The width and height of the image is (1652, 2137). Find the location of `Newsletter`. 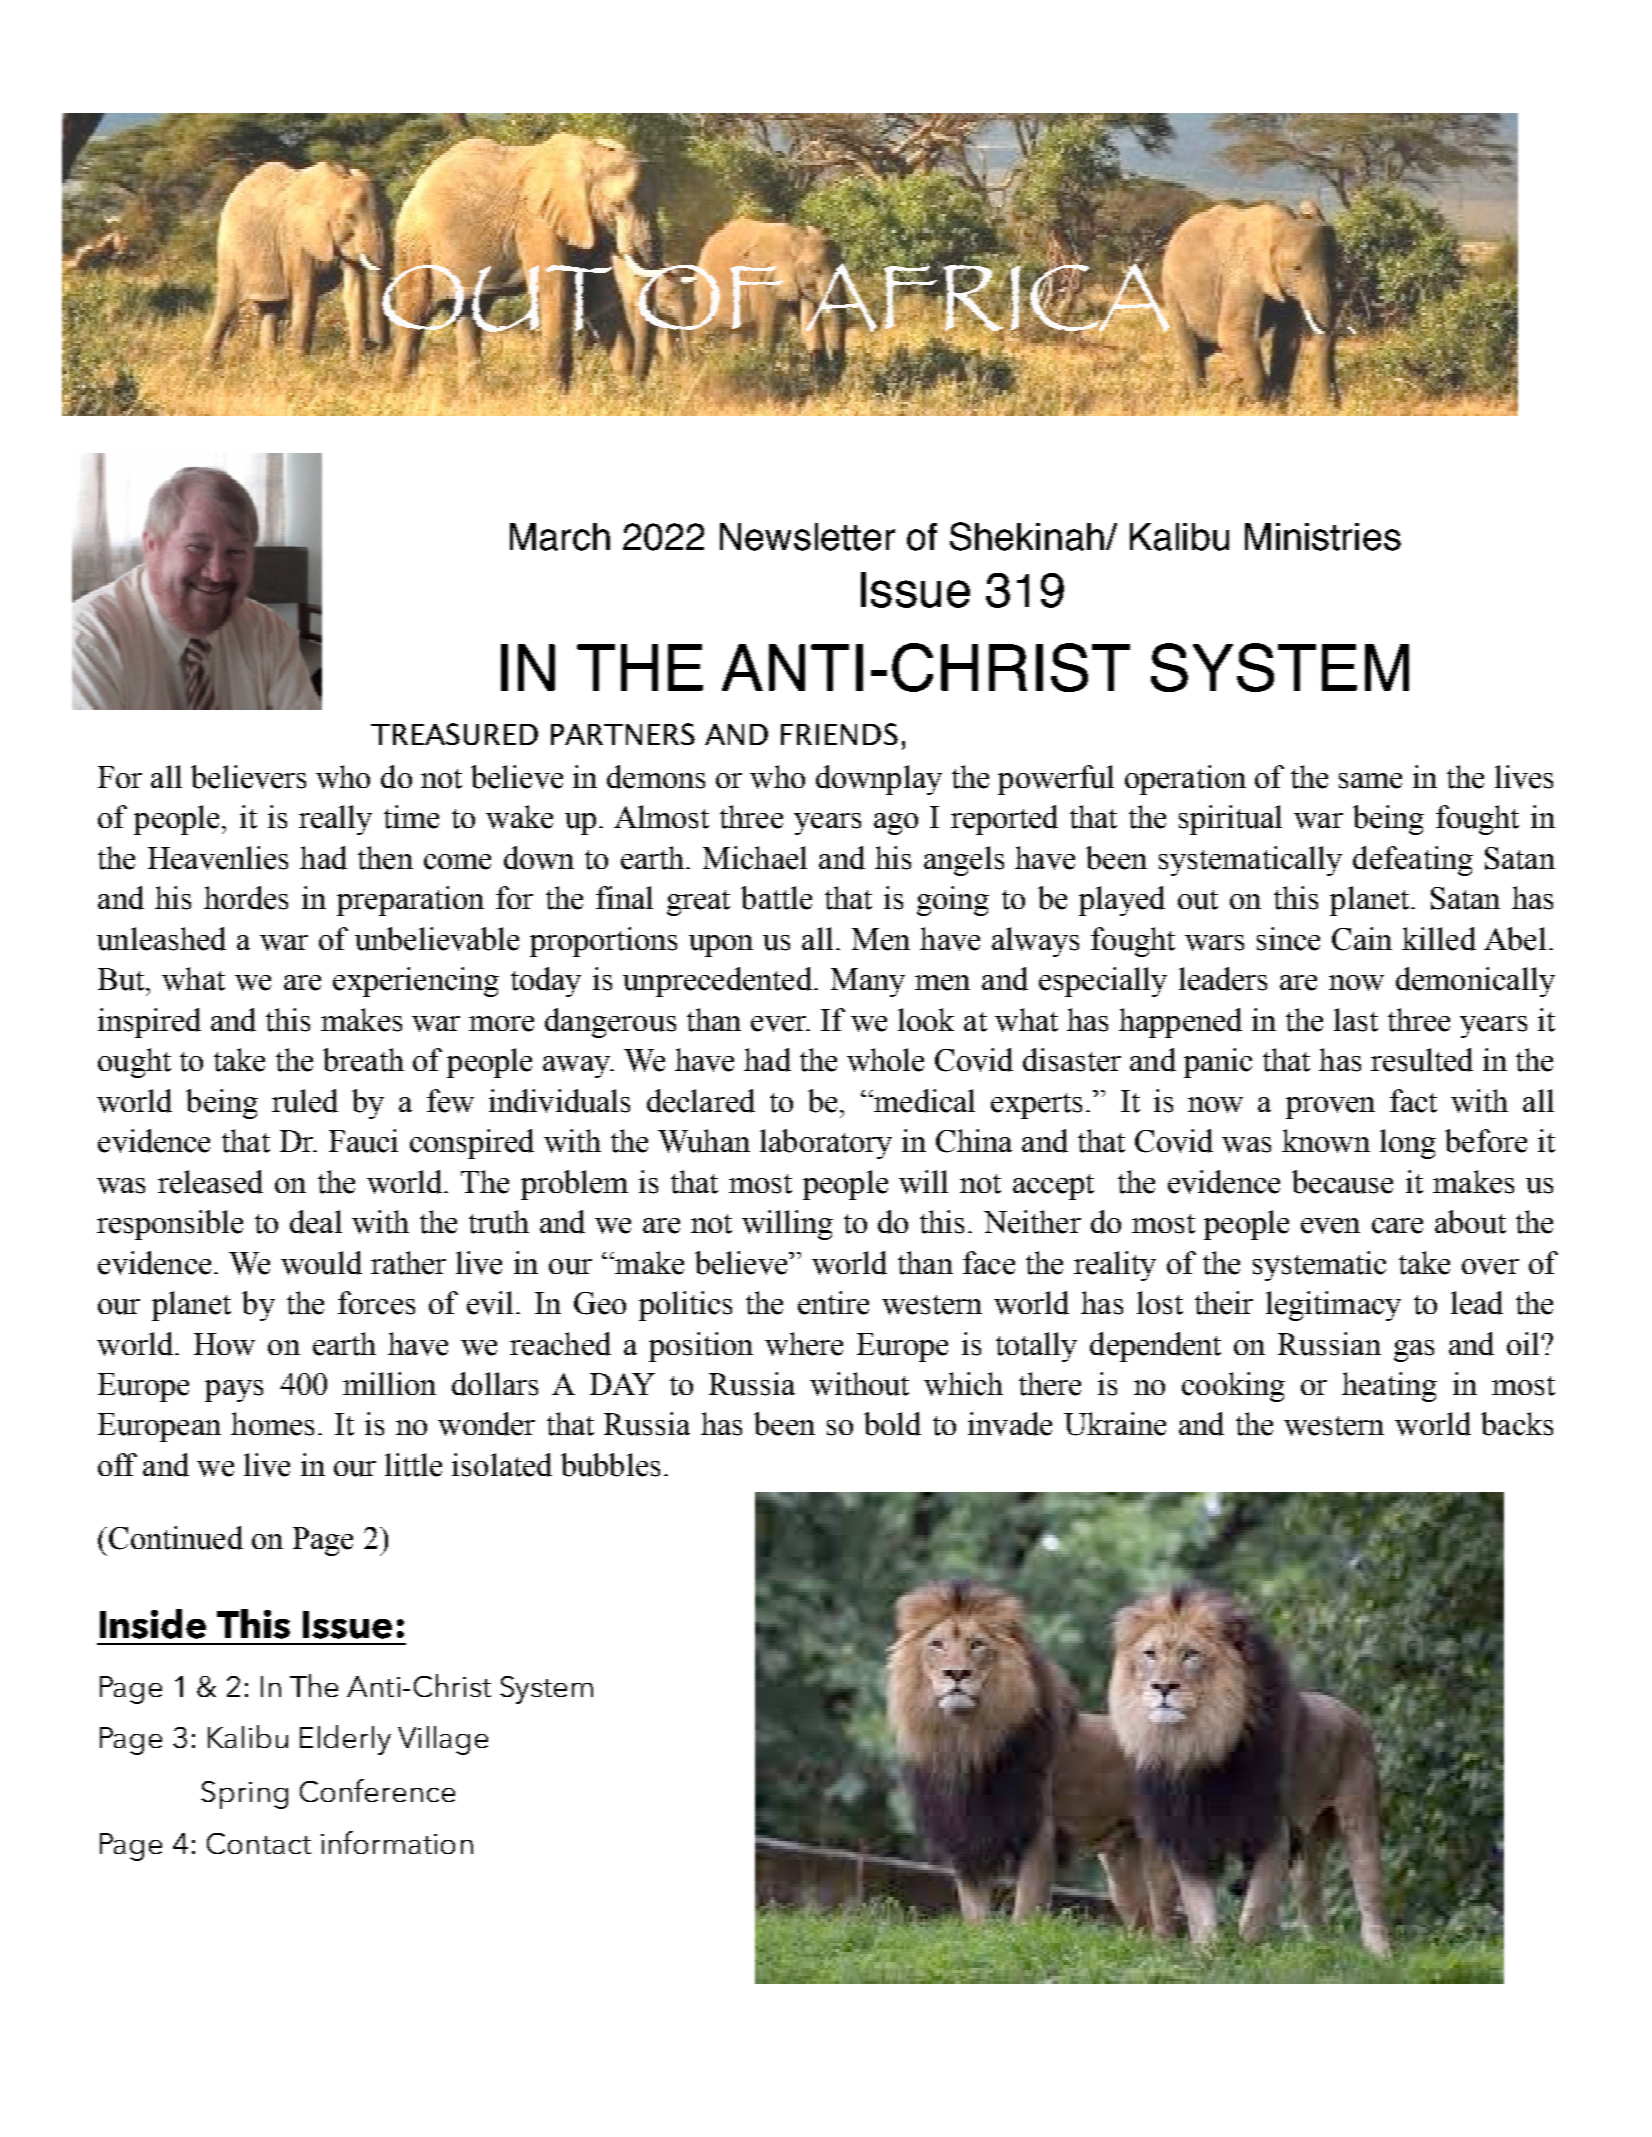

Newsletter is located at coordinates (807, 537).
